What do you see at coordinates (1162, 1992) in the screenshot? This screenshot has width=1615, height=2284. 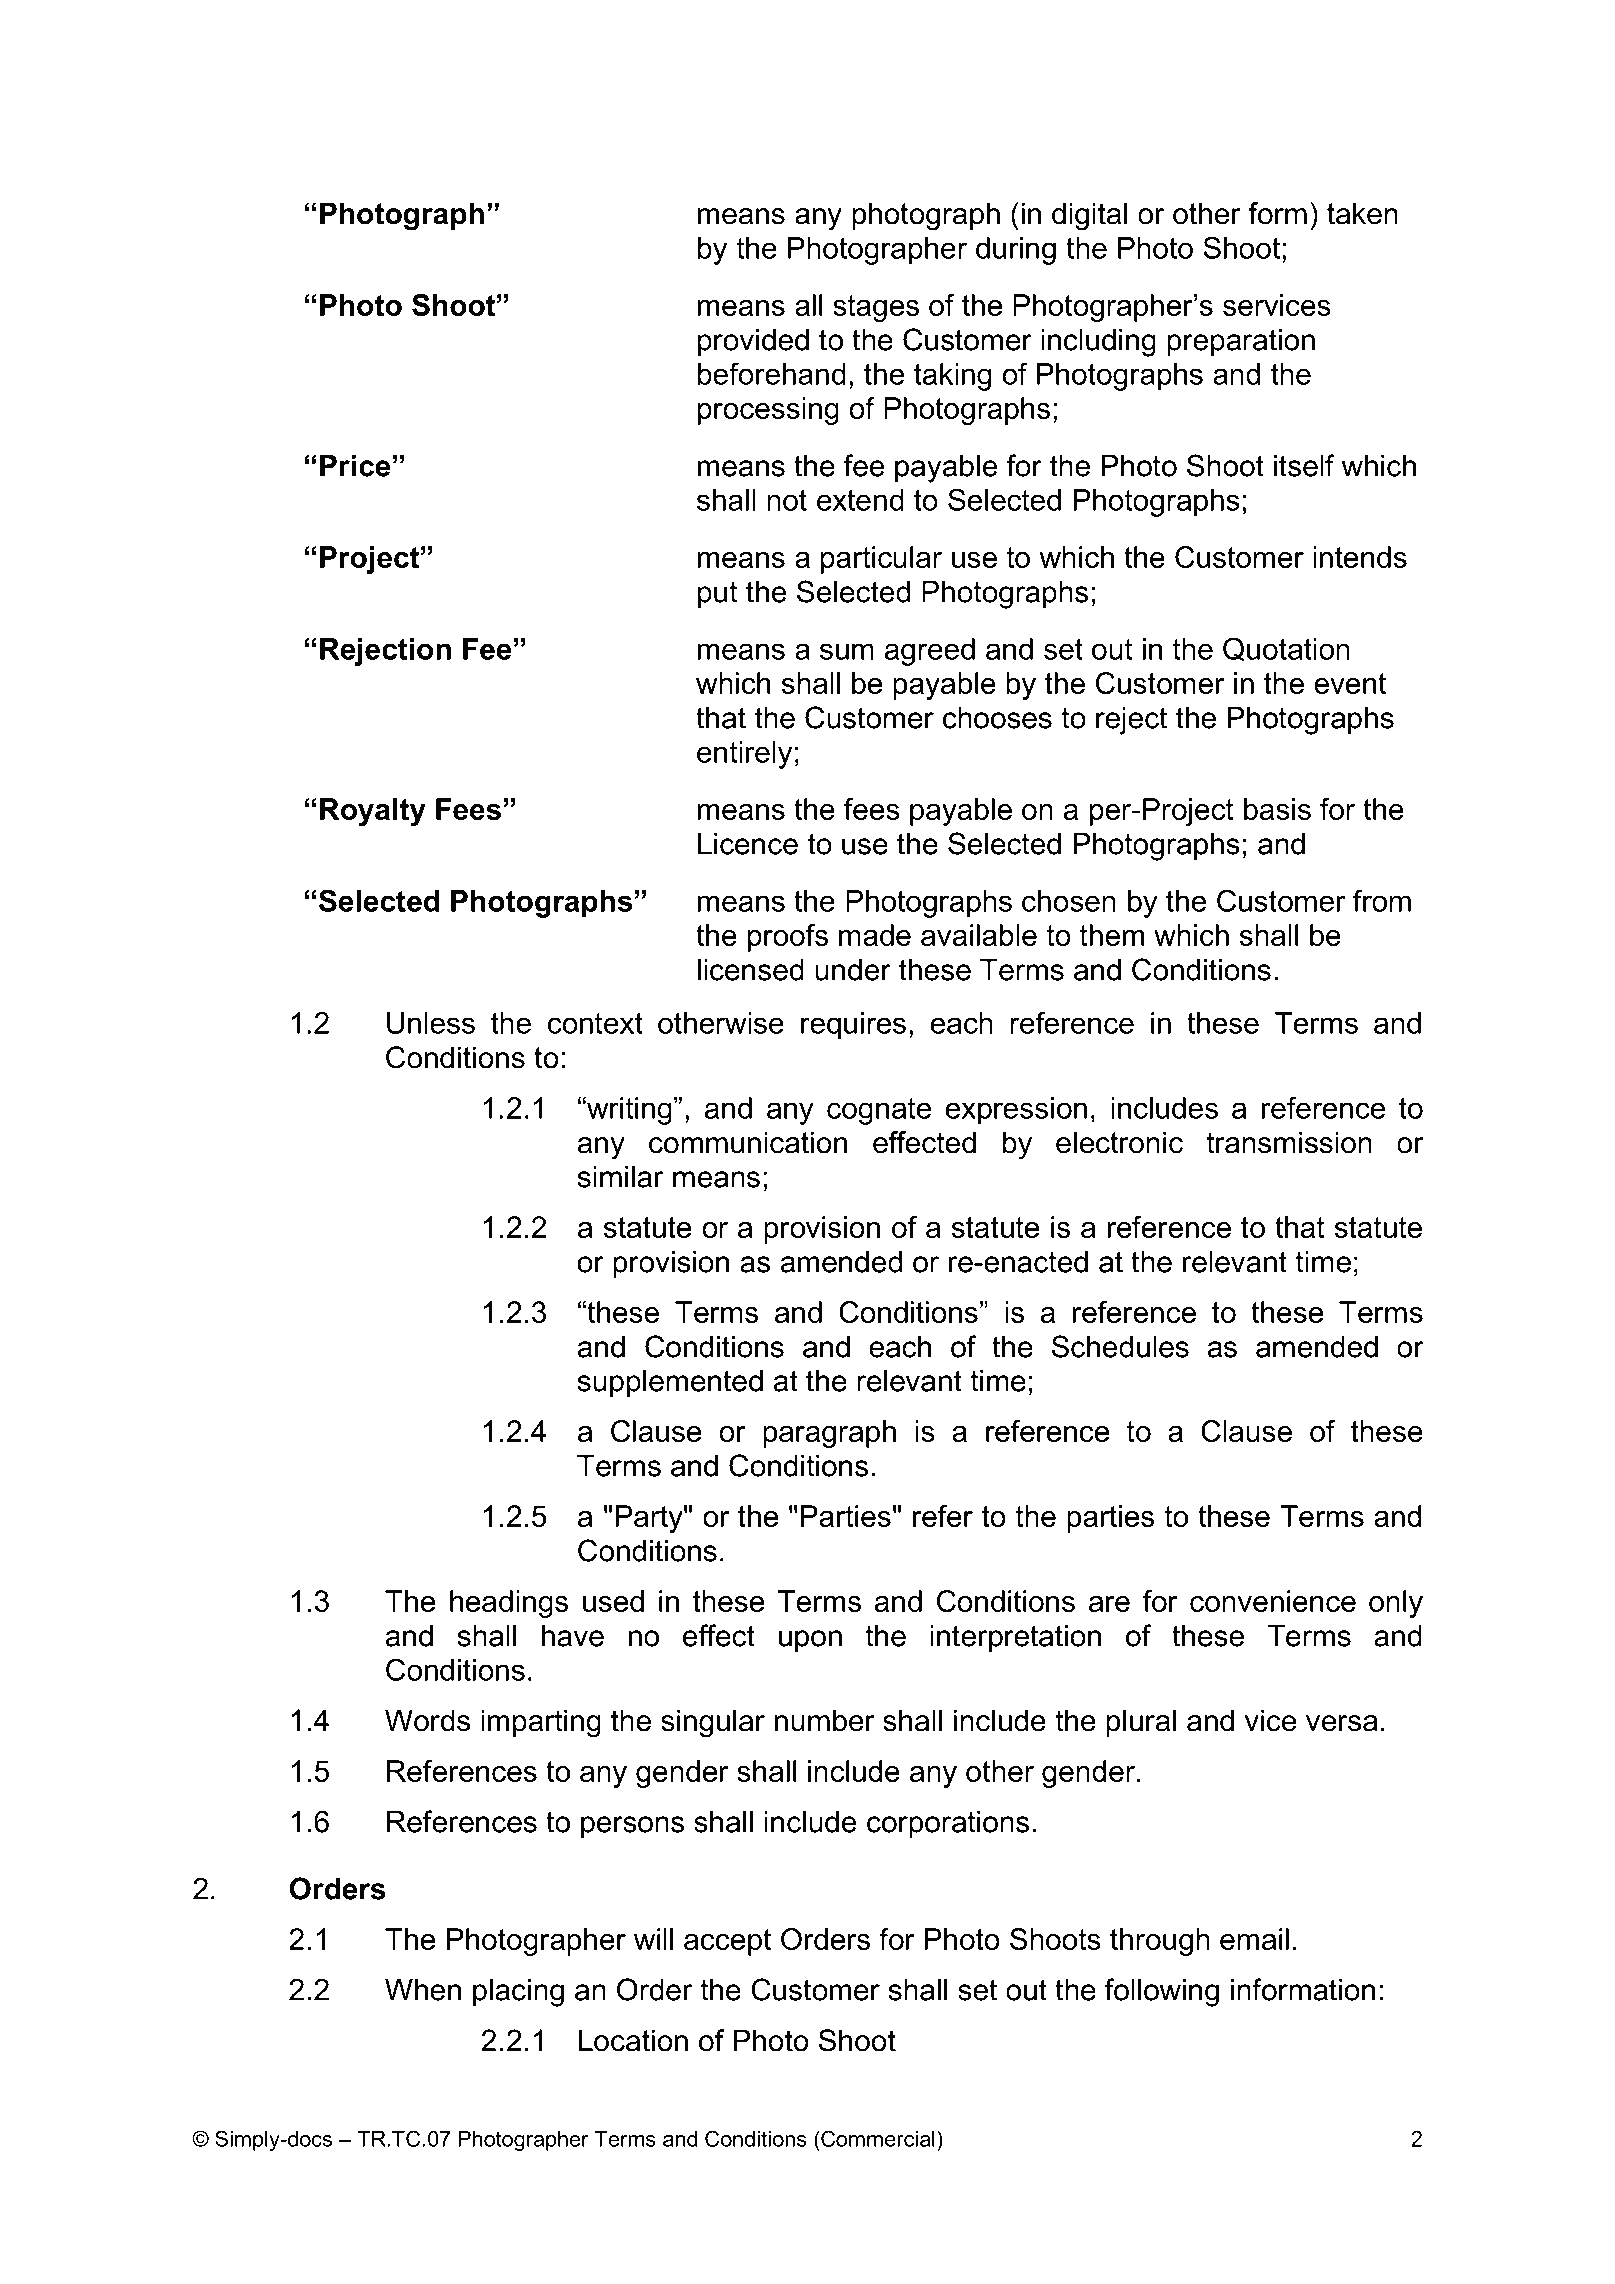 I see `following` at bounding box center [1162, 1992].
